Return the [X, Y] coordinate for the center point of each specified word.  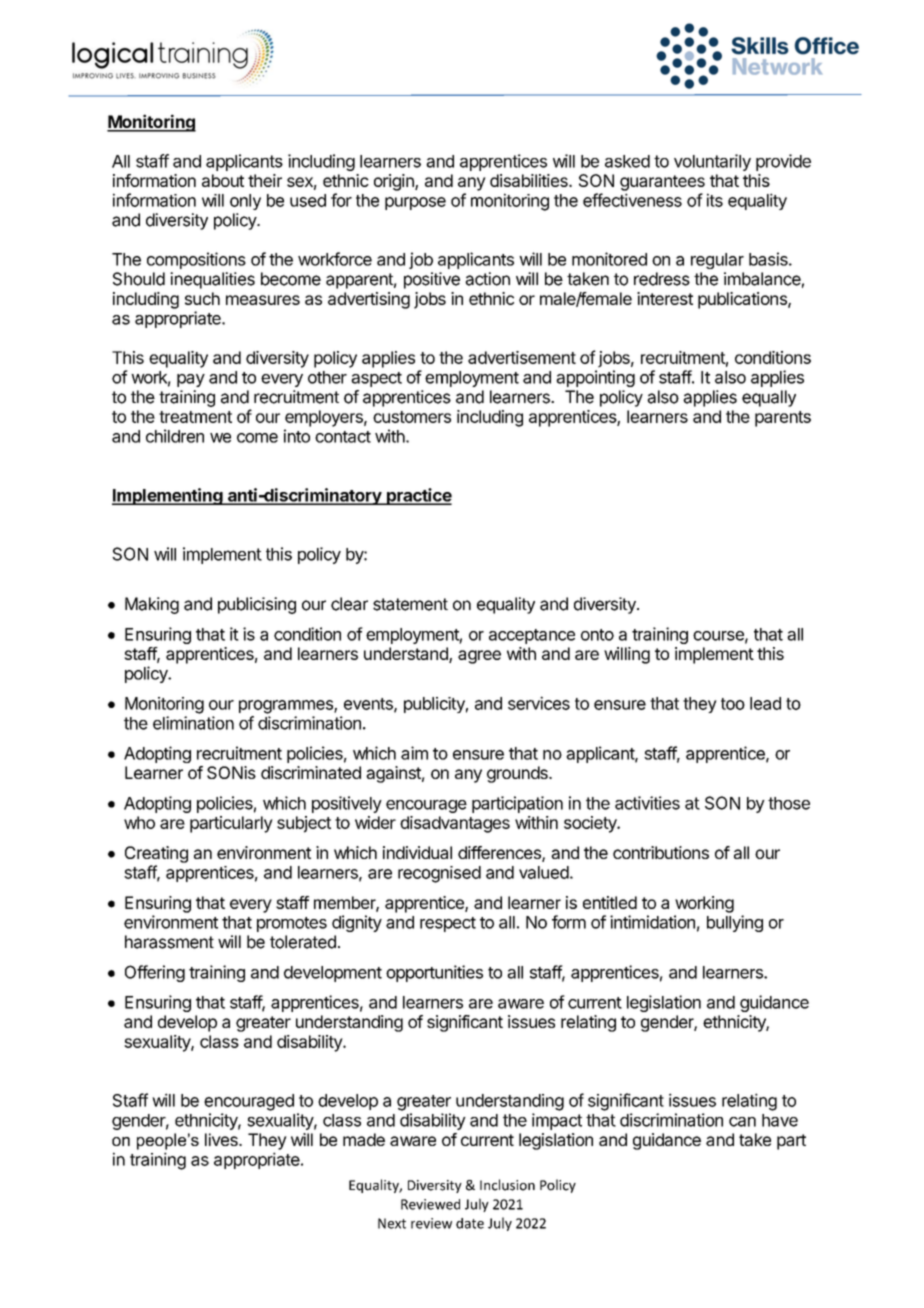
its [715, 200]
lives [222, 1139]
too [733, 704]
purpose [415, 203]
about [223, 180]
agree [479, 657]
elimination [193, 723]
